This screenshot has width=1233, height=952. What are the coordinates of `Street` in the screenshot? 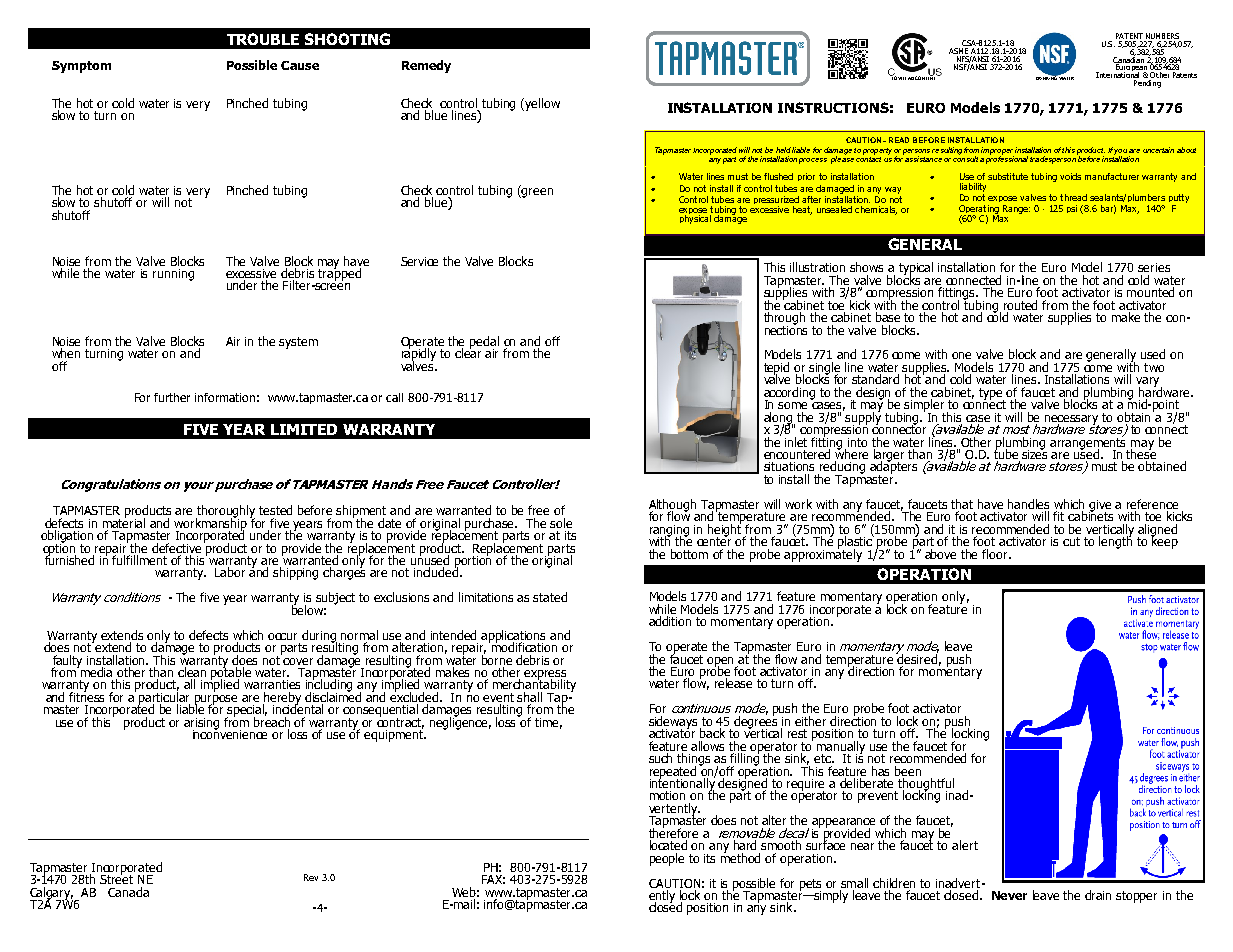 It's located at (116, 878).
